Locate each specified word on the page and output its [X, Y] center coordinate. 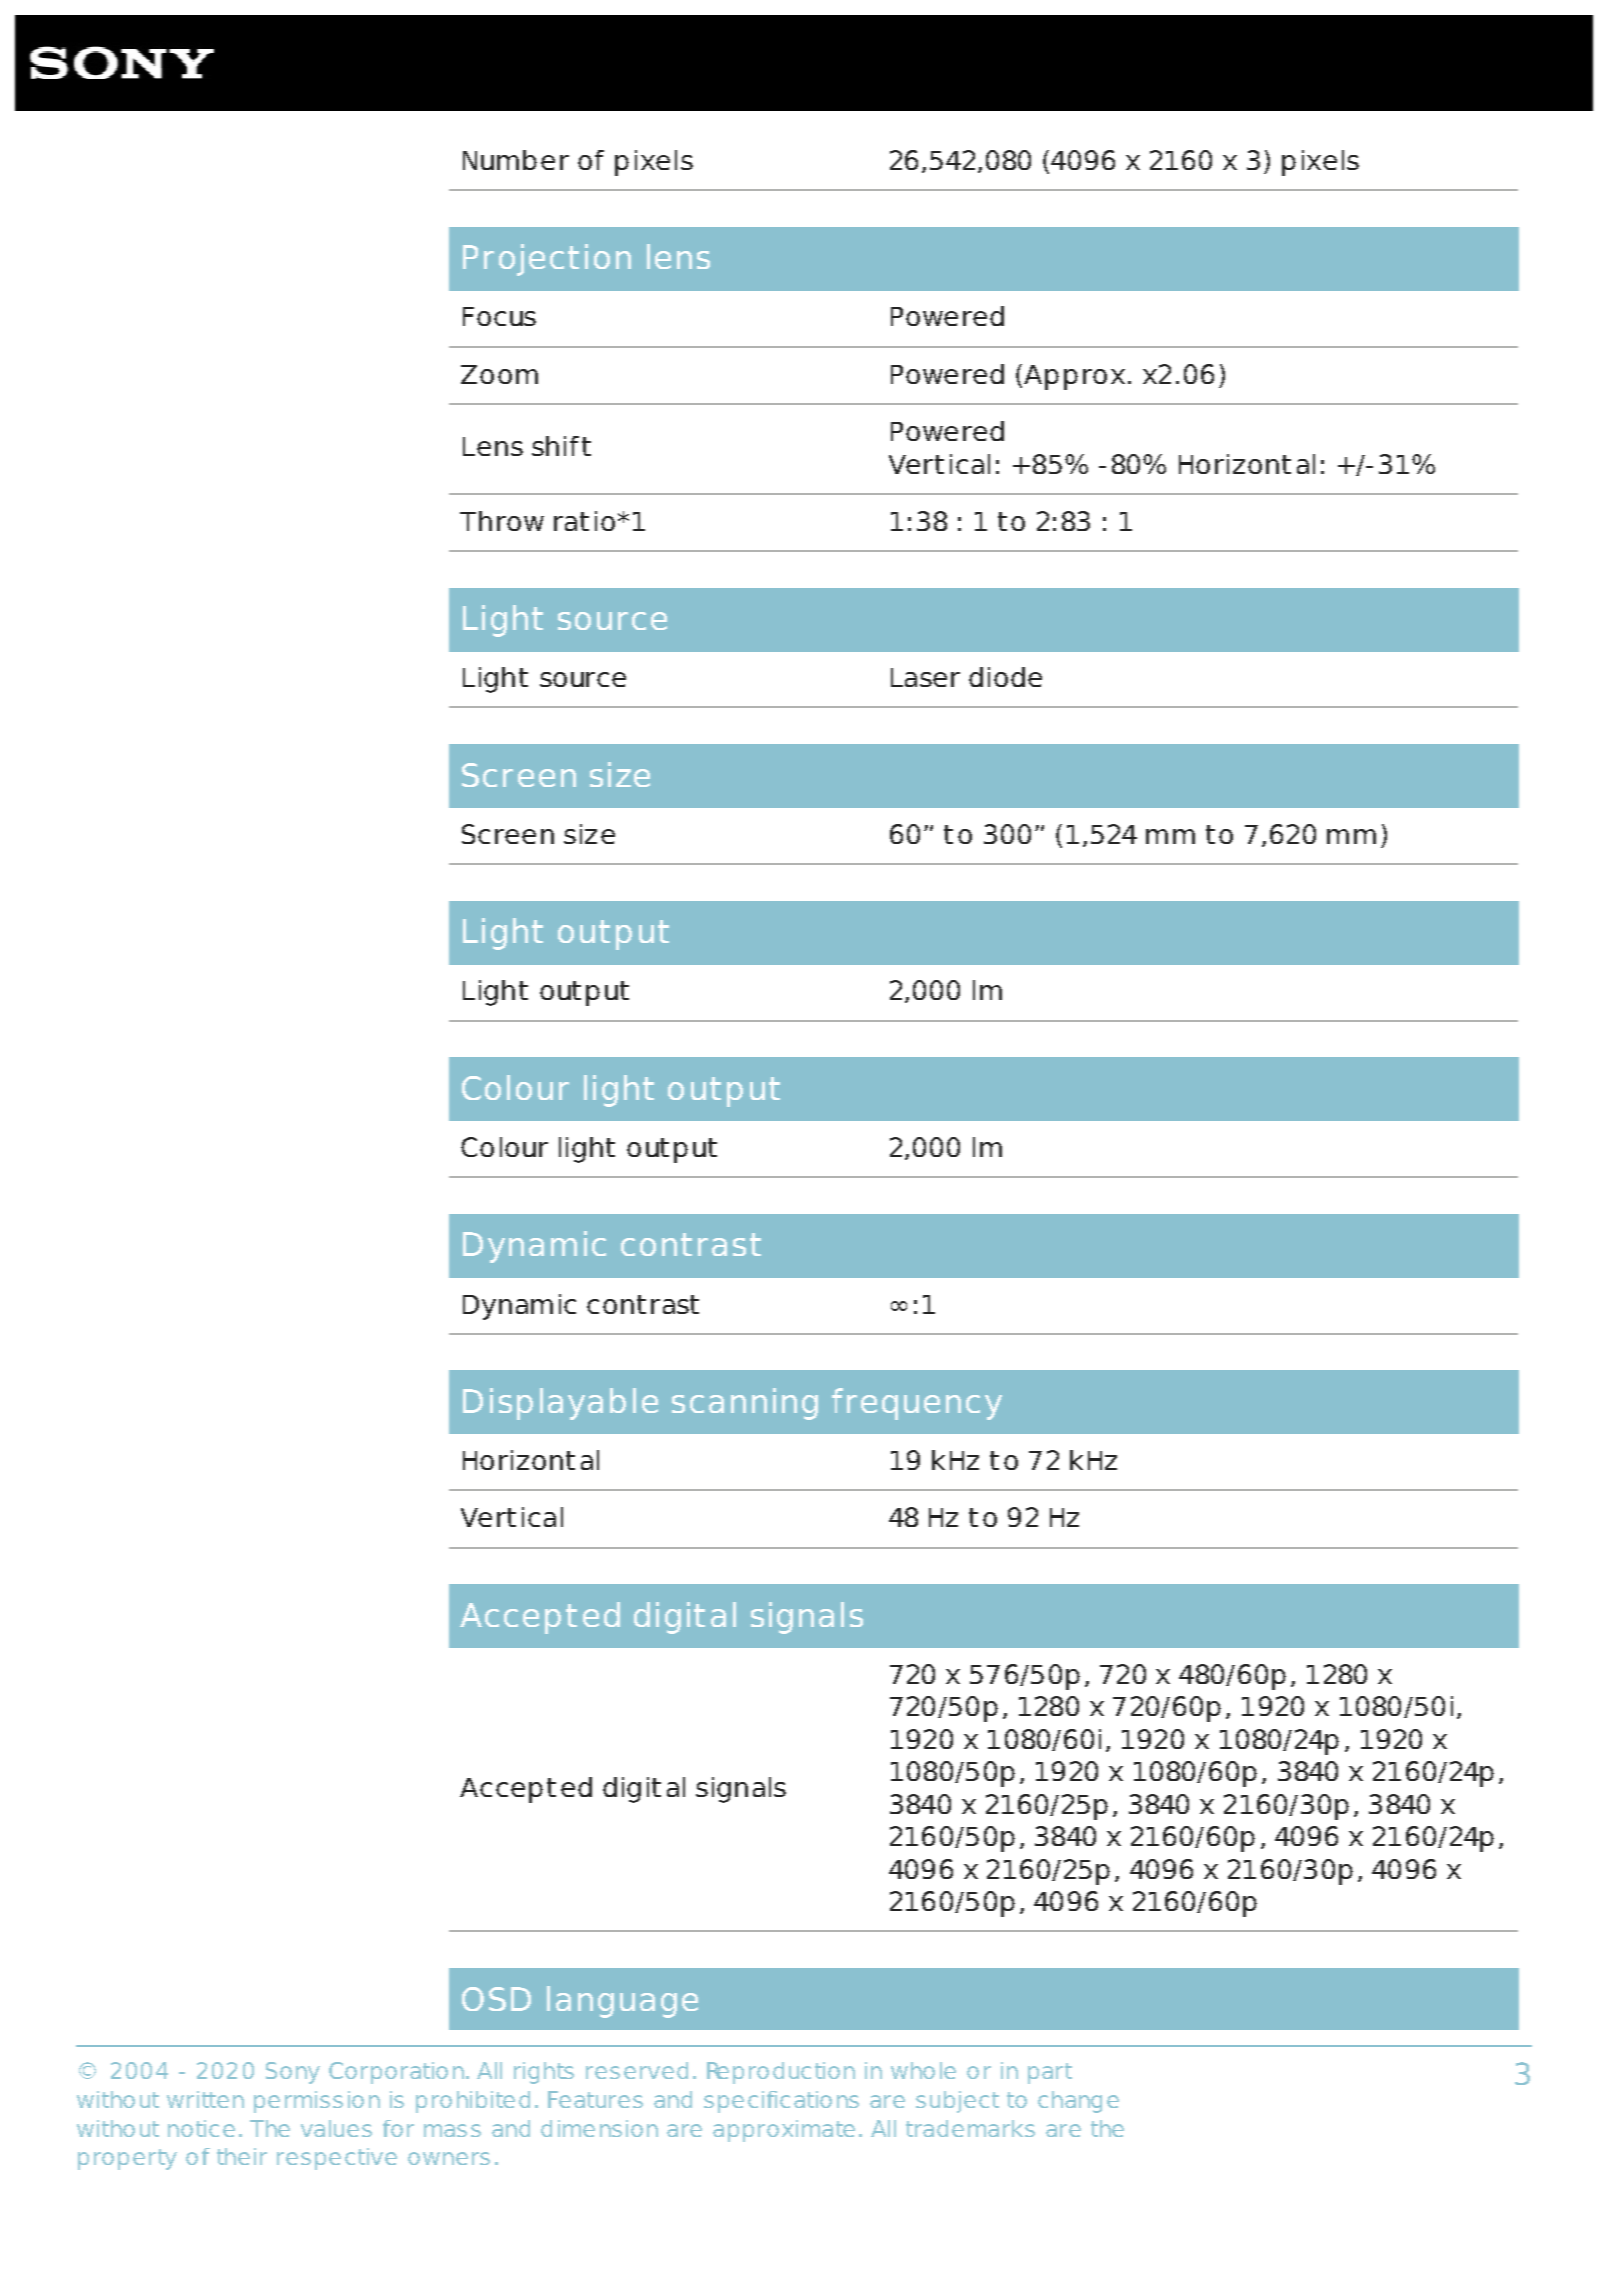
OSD [496, 1999]
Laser [925, 677]
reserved [637, 2070]
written [205, 2099]
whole [923, 2070]
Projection [547, 260]
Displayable [560, 1404]
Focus [499, 316]
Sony [293, 2073]
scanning [745, 1404]
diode [1005, 677]
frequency [917, 1404]
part [1050, 2073]
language [622, 2002]
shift [561, 446]
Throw [502, 521]
